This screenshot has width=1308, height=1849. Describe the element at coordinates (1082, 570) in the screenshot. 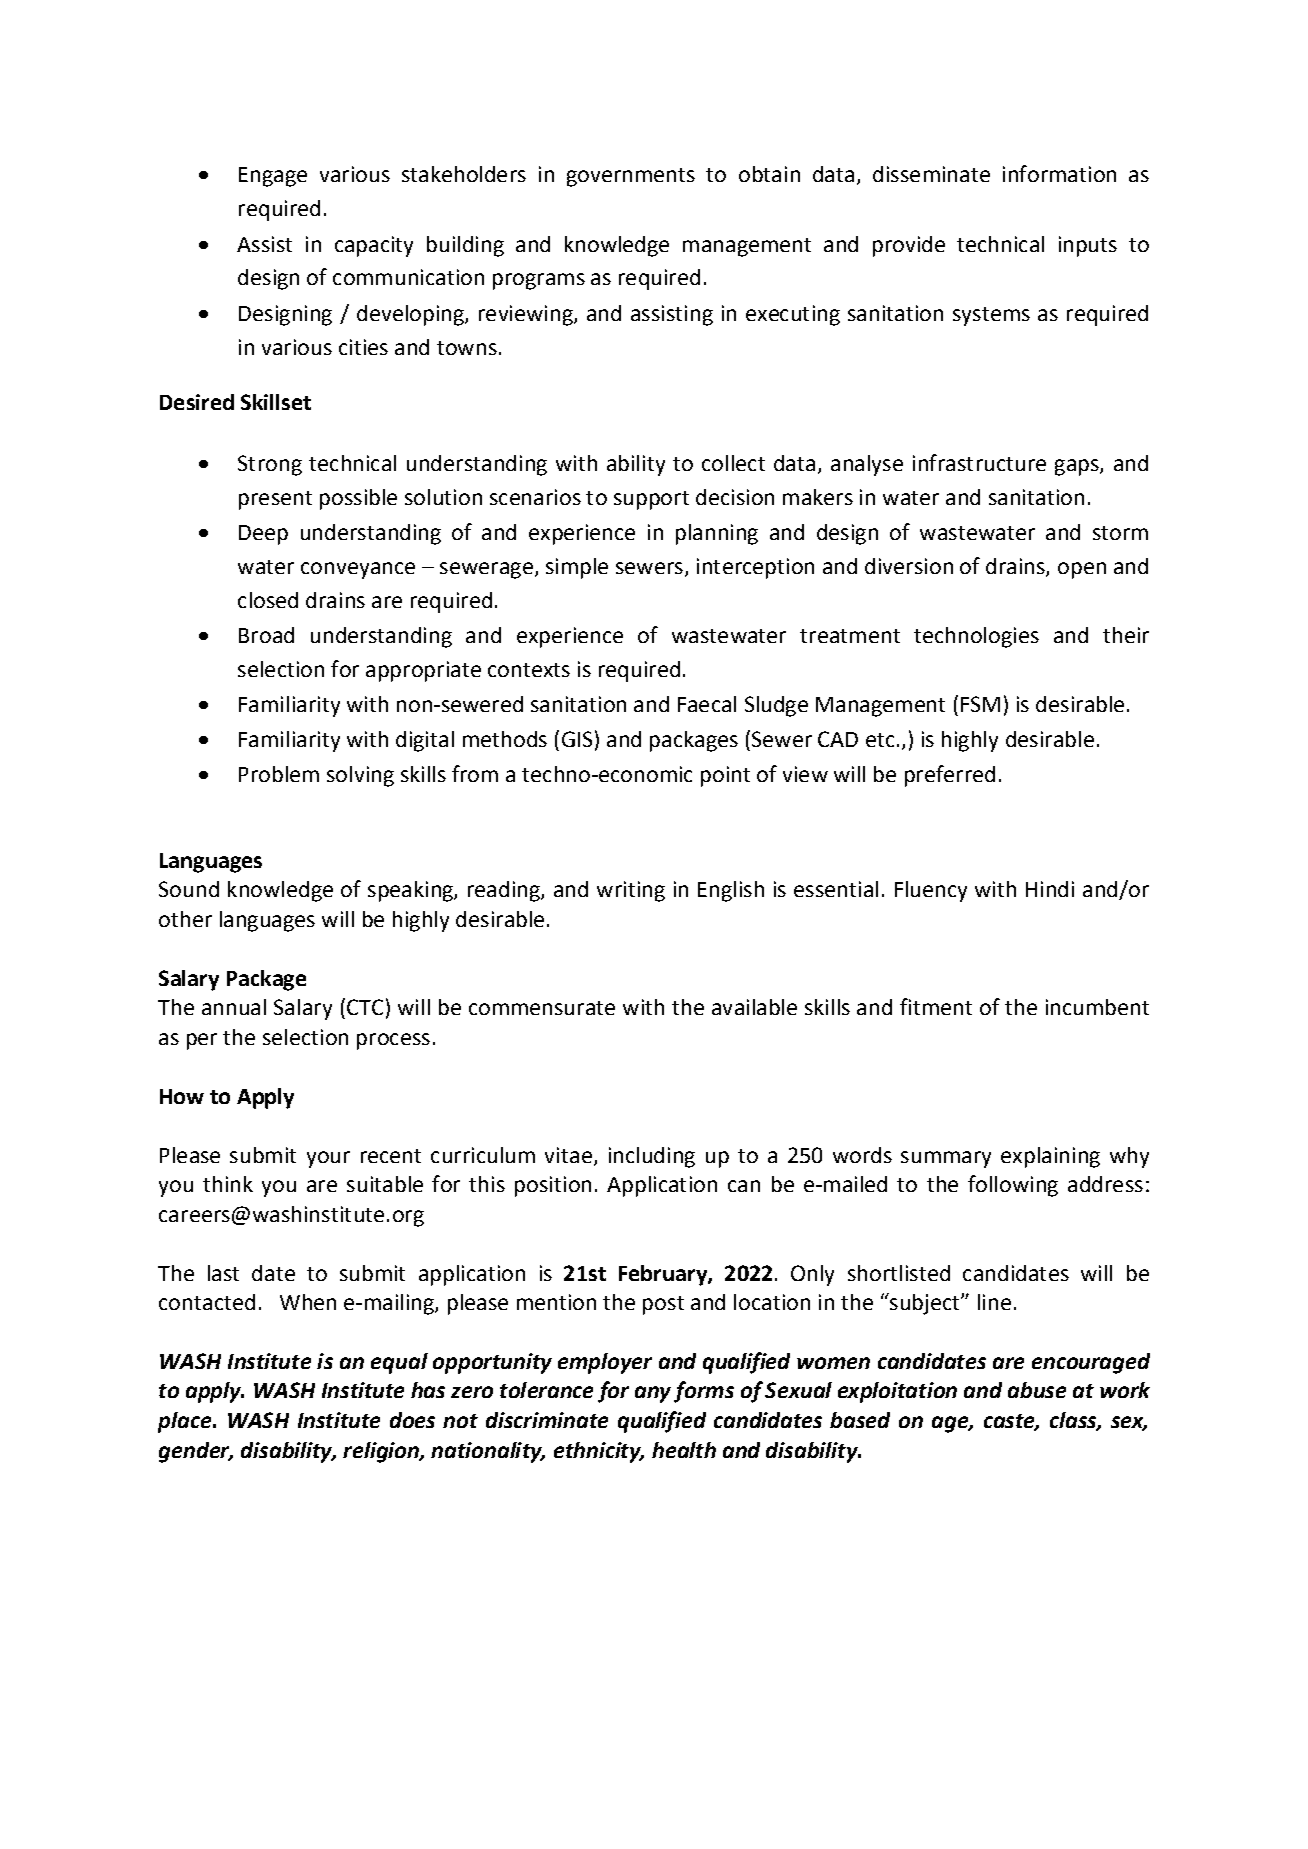

I see `open` at that location.
